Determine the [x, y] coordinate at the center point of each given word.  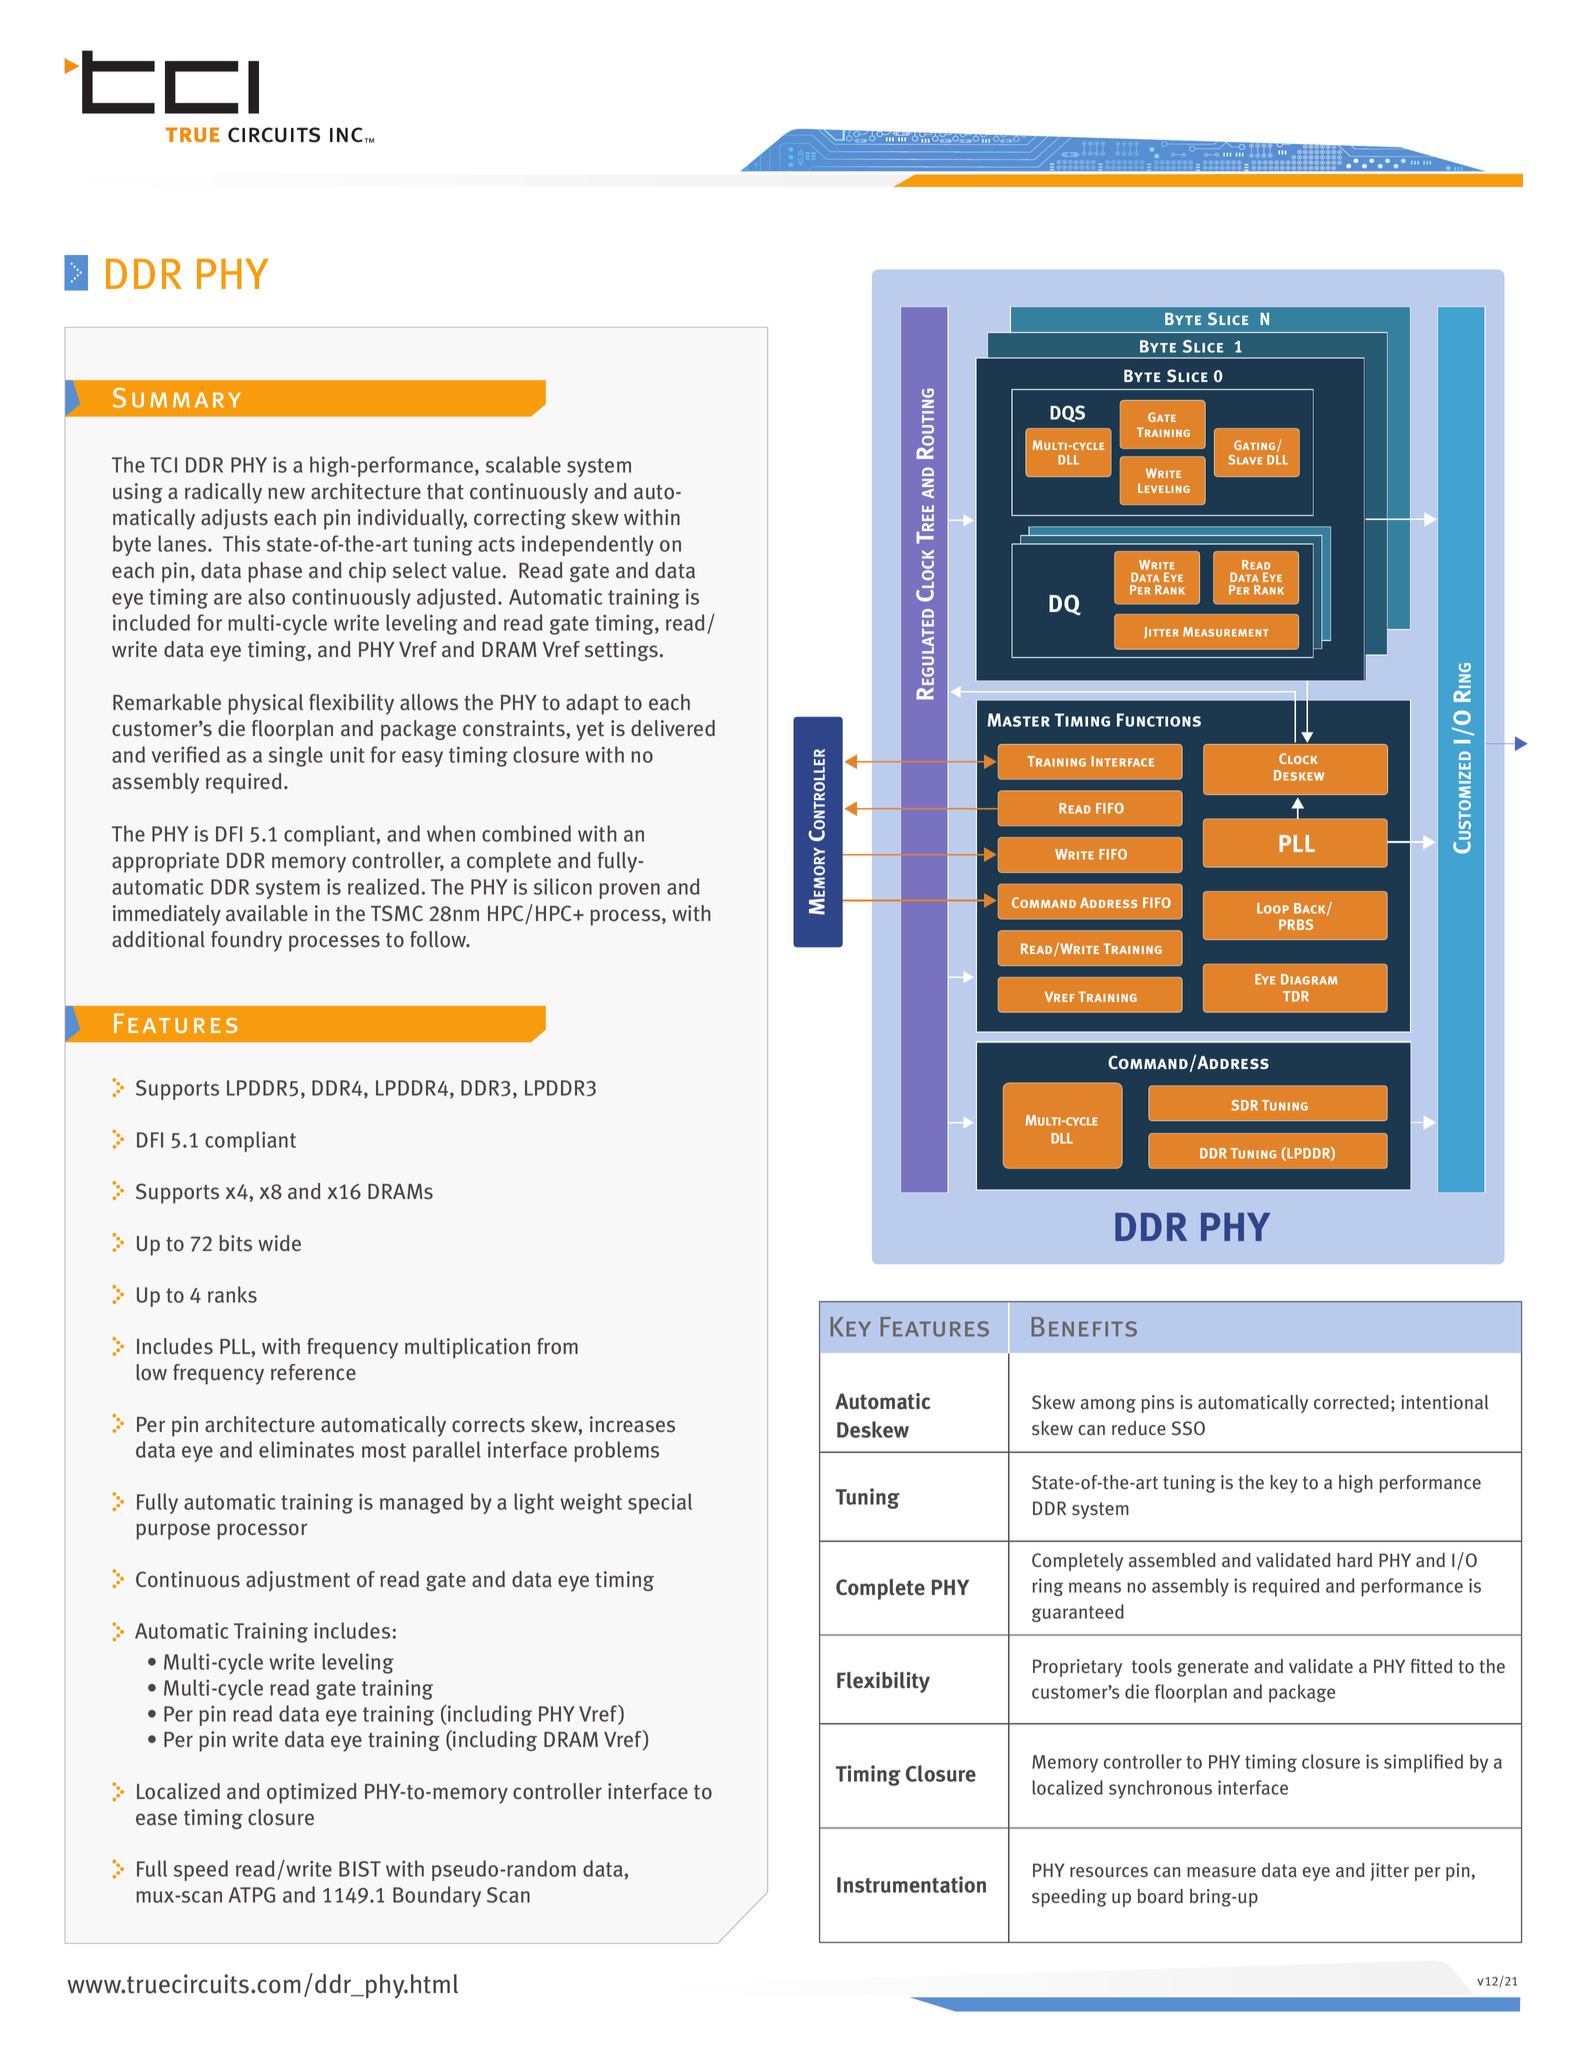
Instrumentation [911, 1884]
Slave [1245, 460]
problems [616, 1451]
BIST [360, 1869]
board [1160, 1896]
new [286, 493]
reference [313, 1372]
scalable [523, 464]
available [267, 913]
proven [629, 891]
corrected [1351, 1402]
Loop [1273, 908]
